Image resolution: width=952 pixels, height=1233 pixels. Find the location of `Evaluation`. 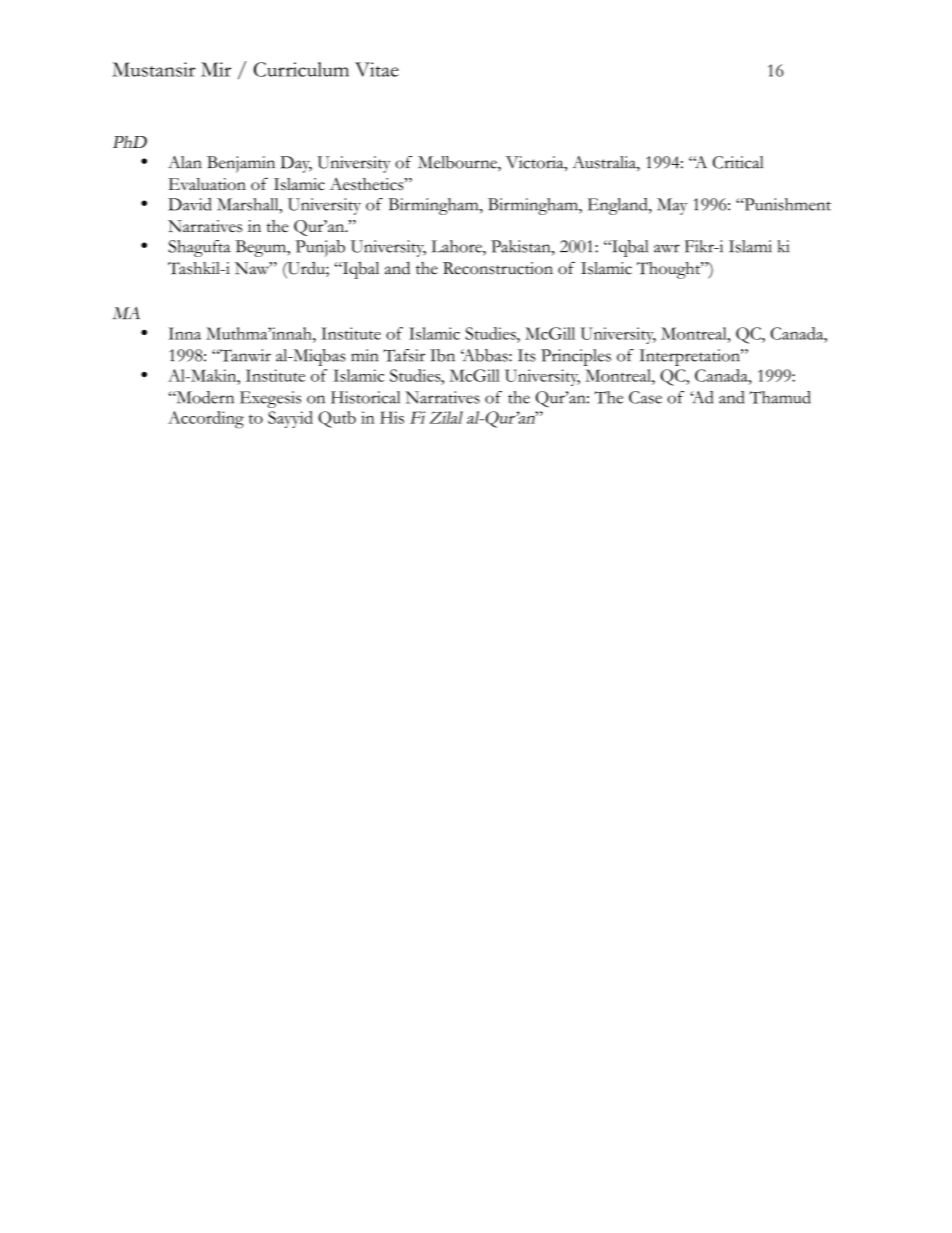

Evaluation is located at coordinates (207, 184).
